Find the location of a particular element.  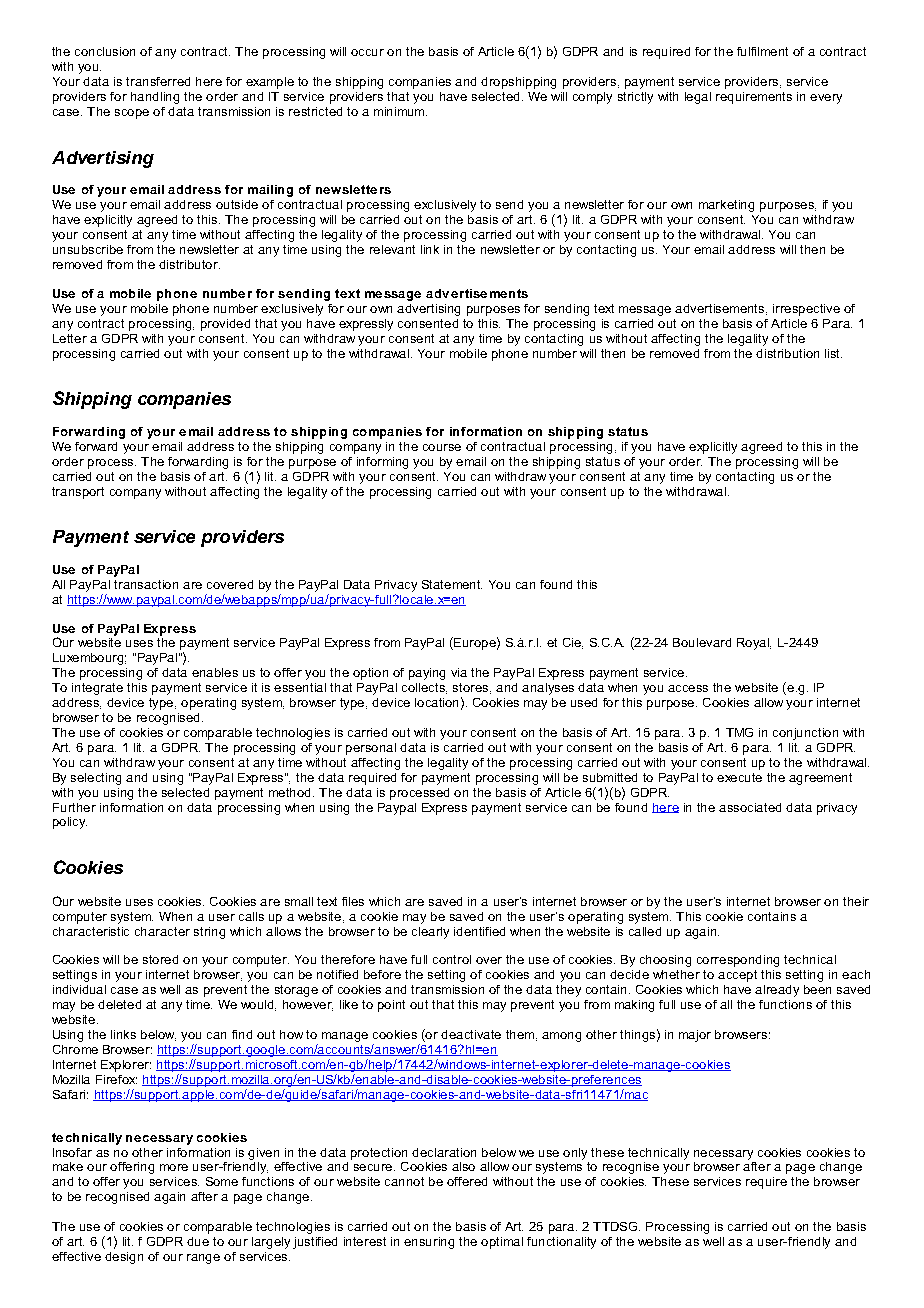

Royal is located at coordinates (754, 644).
